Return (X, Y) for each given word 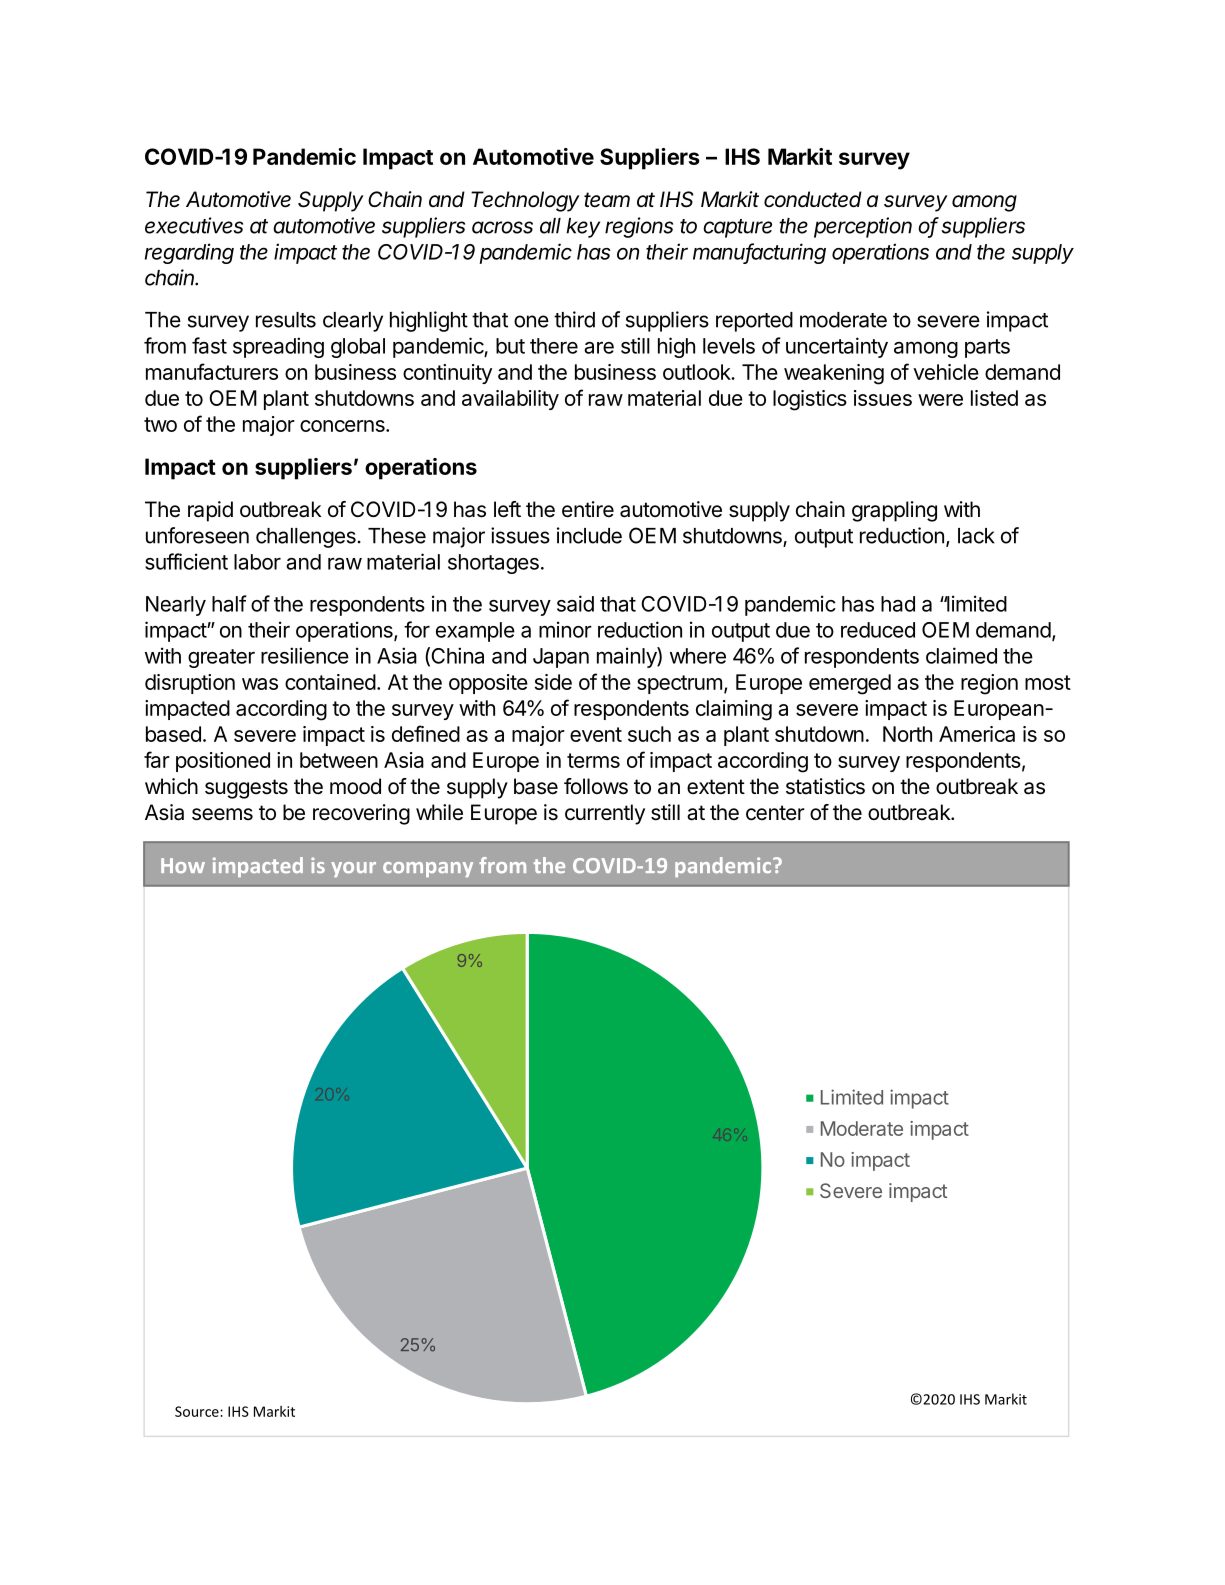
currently (605, 814)
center (775, 813)
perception (863, 227)
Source (198, 1411)
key (583, 228)
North (907, 734)
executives (194, 225)
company (428, 869)
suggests (246, 789)
